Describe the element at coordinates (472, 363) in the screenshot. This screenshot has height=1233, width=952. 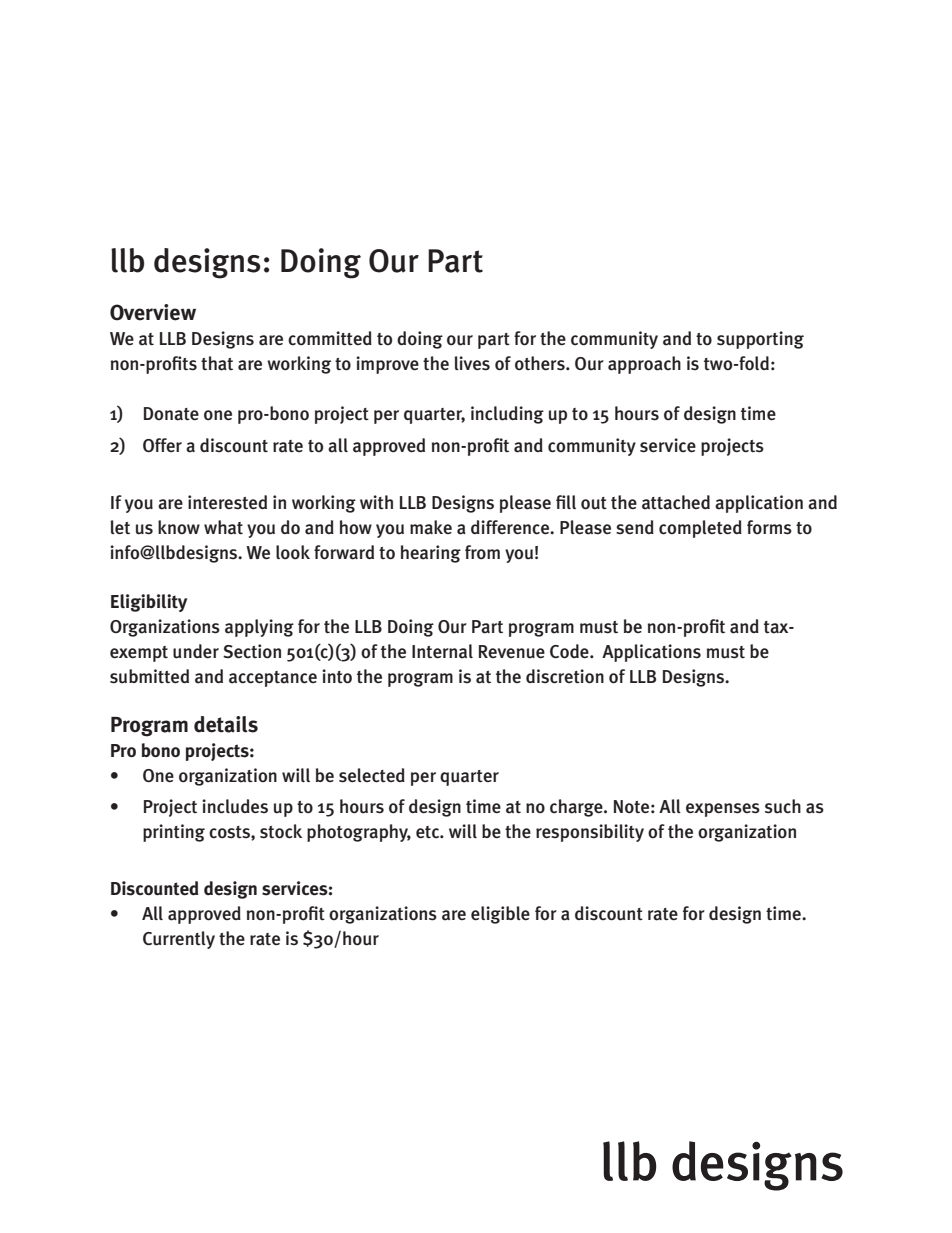
I see `lives` at that location.
